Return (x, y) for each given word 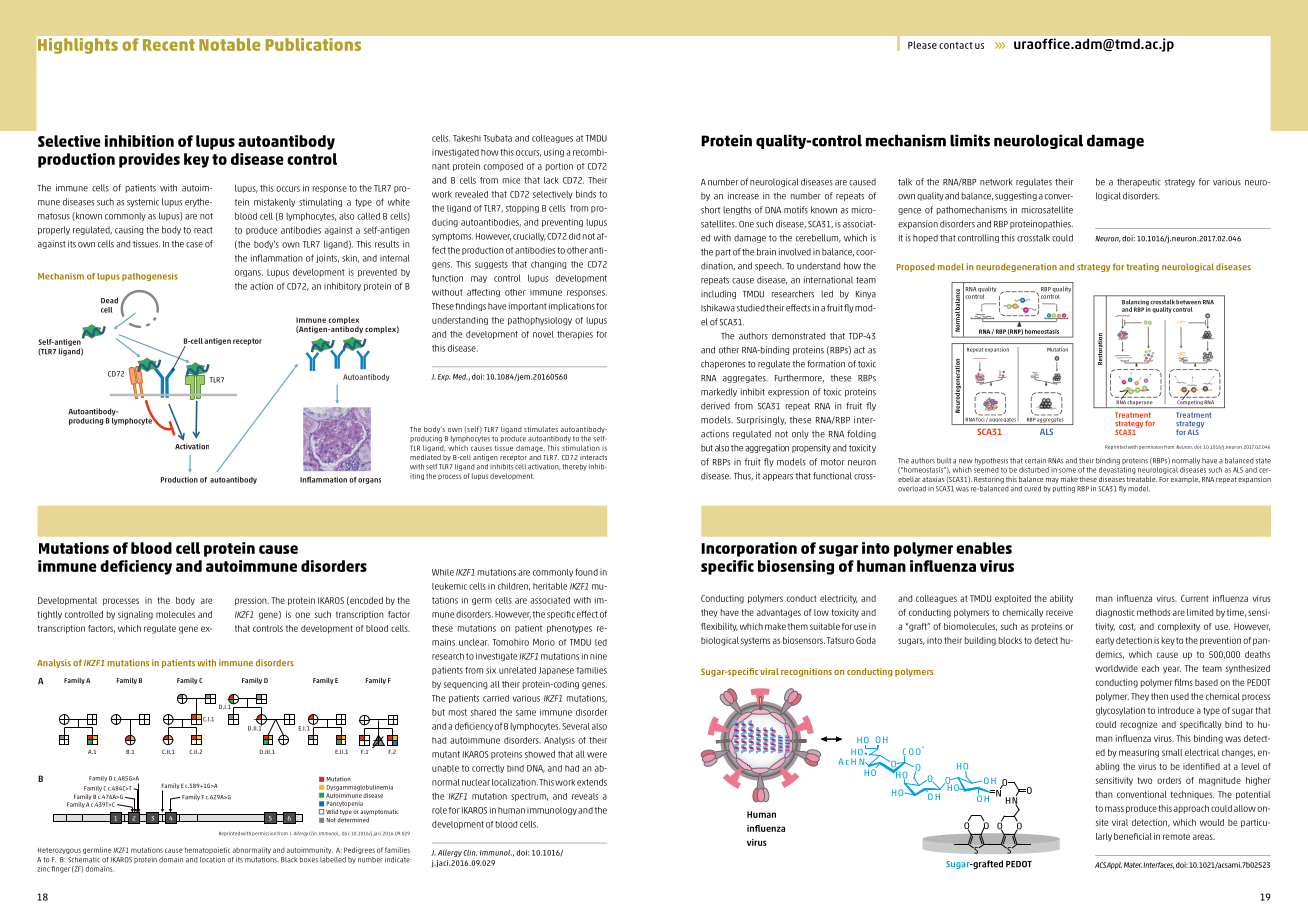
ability (1061, 599)
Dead (109, 300)
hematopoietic (207, 850)
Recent (169, 45)
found (586, 572)
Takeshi (467, 138)
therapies (575, 335)
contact (956, 45)
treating (1142, 267)
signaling (135, 615)
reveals (585, 796)
